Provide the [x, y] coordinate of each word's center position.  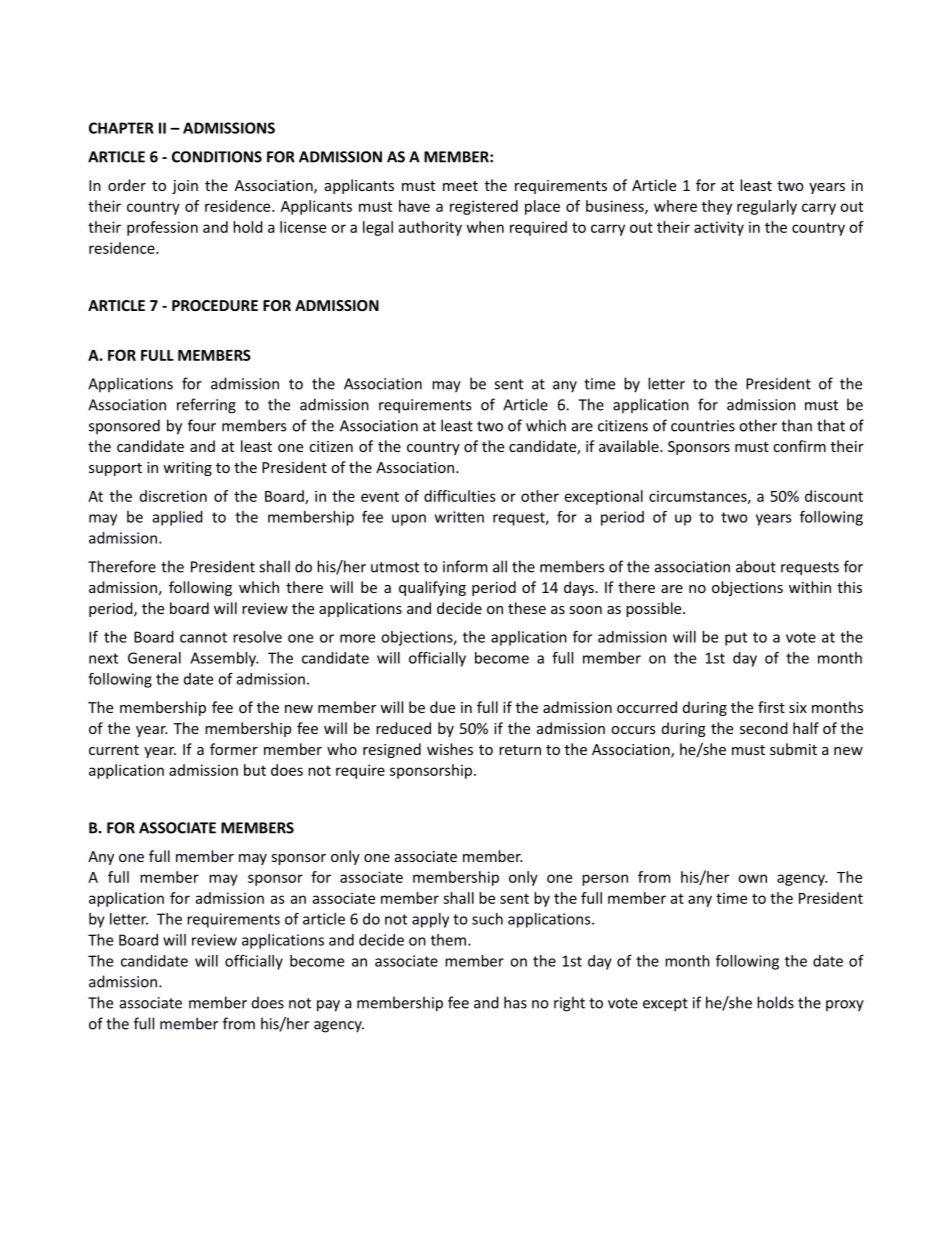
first [771, 707]
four [202, 425]
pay [328, 1006]
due [442, 707]
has [515, 1002]
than [796, 425]
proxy [845, 1006]
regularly [767, 207]
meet [460, 186]
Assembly [224, 659]
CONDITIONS [217, 157]
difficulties [460, 496]
